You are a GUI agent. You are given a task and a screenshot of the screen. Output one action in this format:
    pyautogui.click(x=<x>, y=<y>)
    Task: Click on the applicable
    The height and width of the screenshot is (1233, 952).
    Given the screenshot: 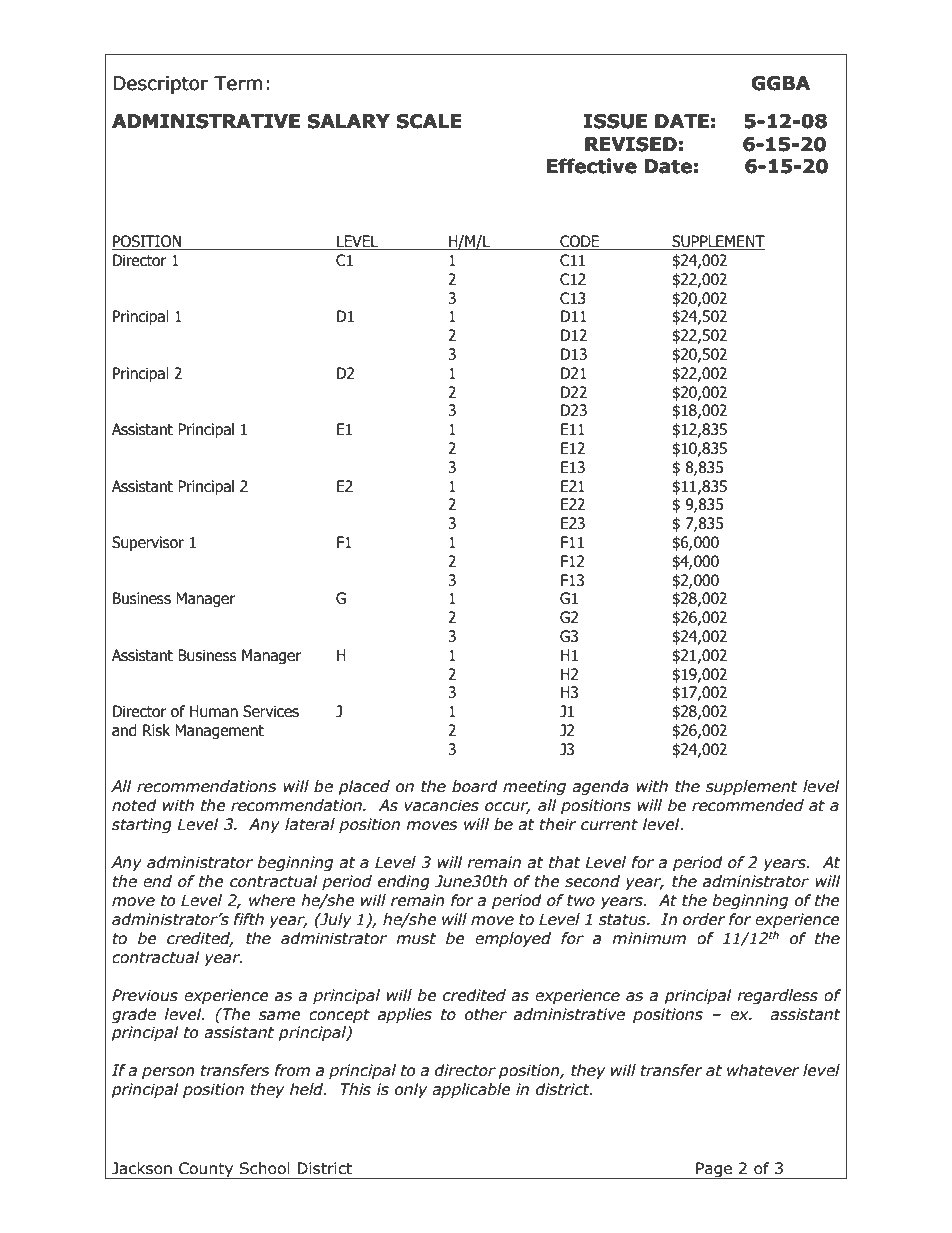 What is the action you would take?
    pyautogui.click(x=471, y=1090)
